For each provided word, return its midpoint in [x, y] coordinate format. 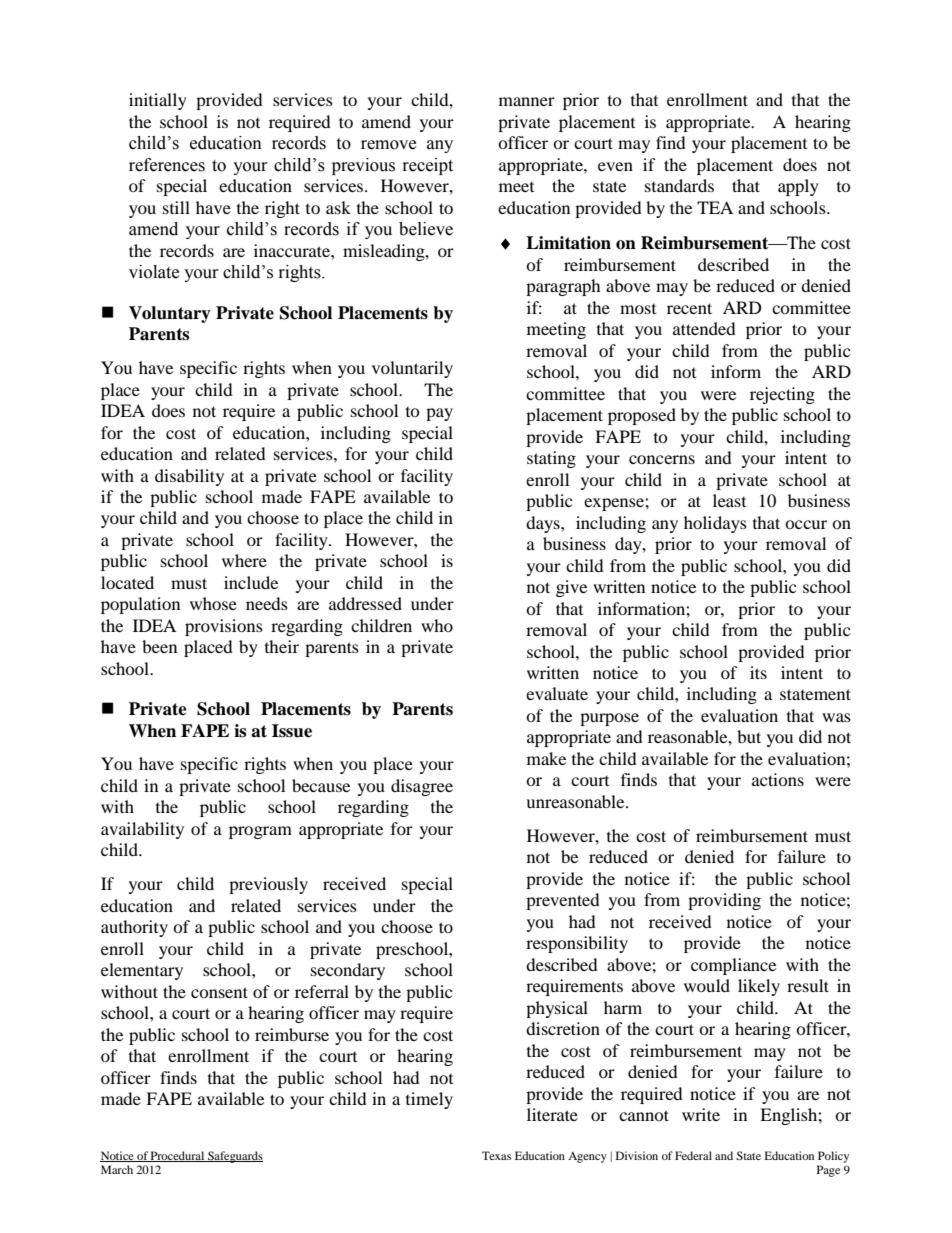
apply [798, 187]
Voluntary [170, 314]
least [729, 500]
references [167, 165]
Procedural [178, 1156]
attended [704, 328]
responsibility [577, 944]
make [546, 758]
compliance [733, 966]
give [571, 588]
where [244, 560]
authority [134, 928]
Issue [292, 731]
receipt [428, 166]
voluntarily [412, 369]
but [749, 736]
